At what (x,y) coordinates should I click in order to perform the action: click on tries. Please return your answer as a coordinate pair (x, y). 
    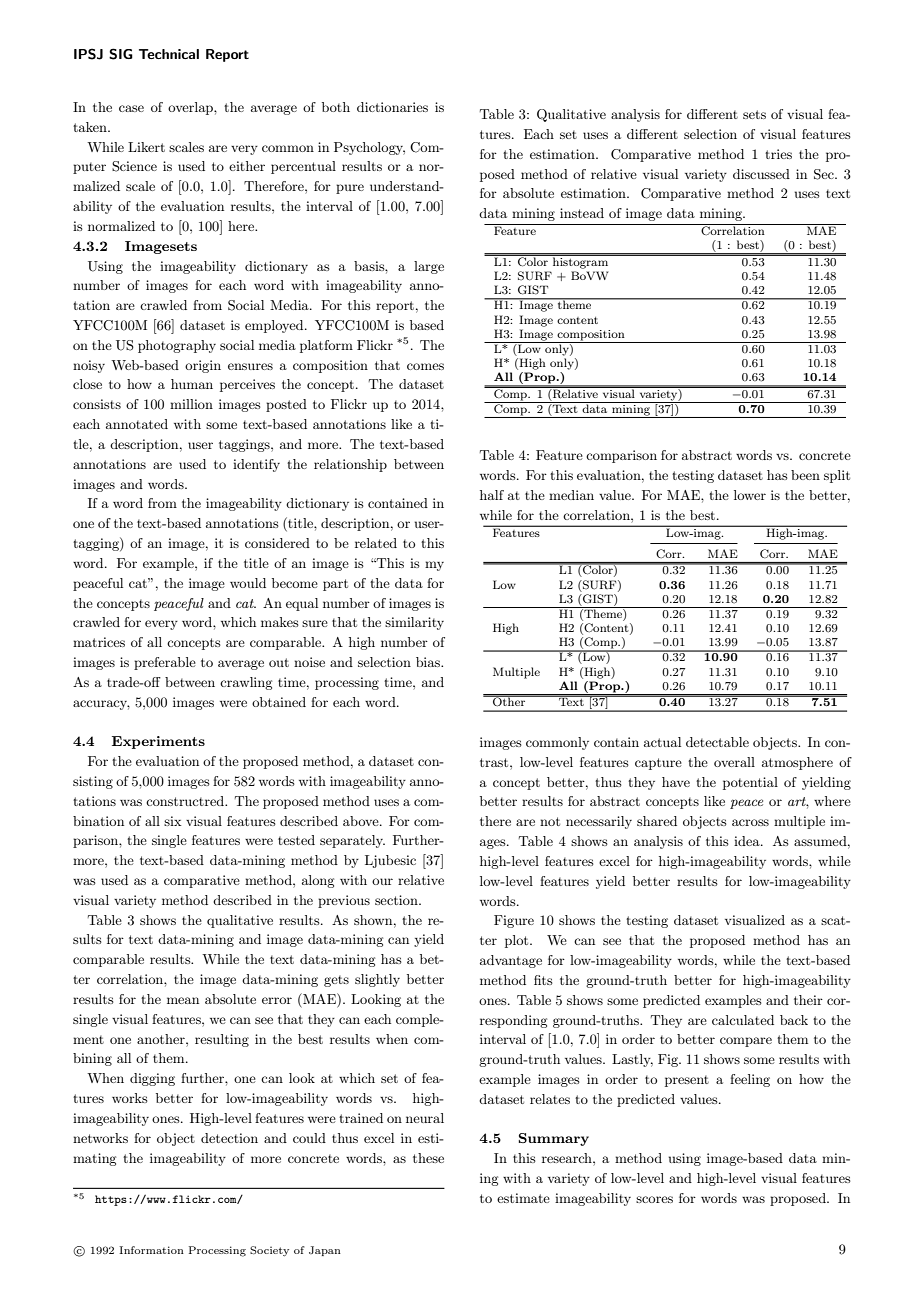
    Looking at the image, I should click on (778, 154).
